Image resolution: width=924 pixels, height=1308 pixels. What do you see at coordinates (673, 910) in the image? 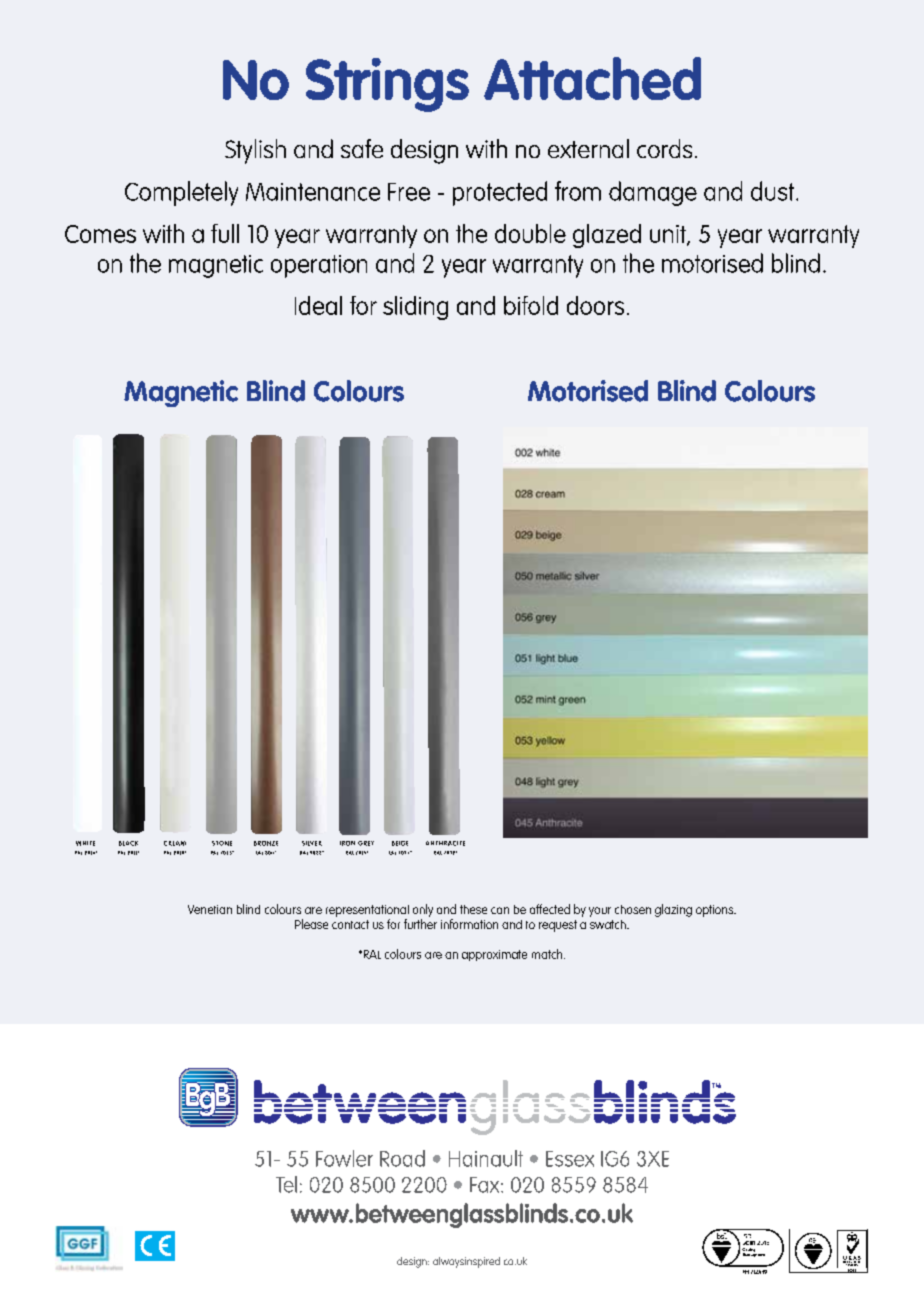
I see `glazing` at bounding box center [673, 910].
